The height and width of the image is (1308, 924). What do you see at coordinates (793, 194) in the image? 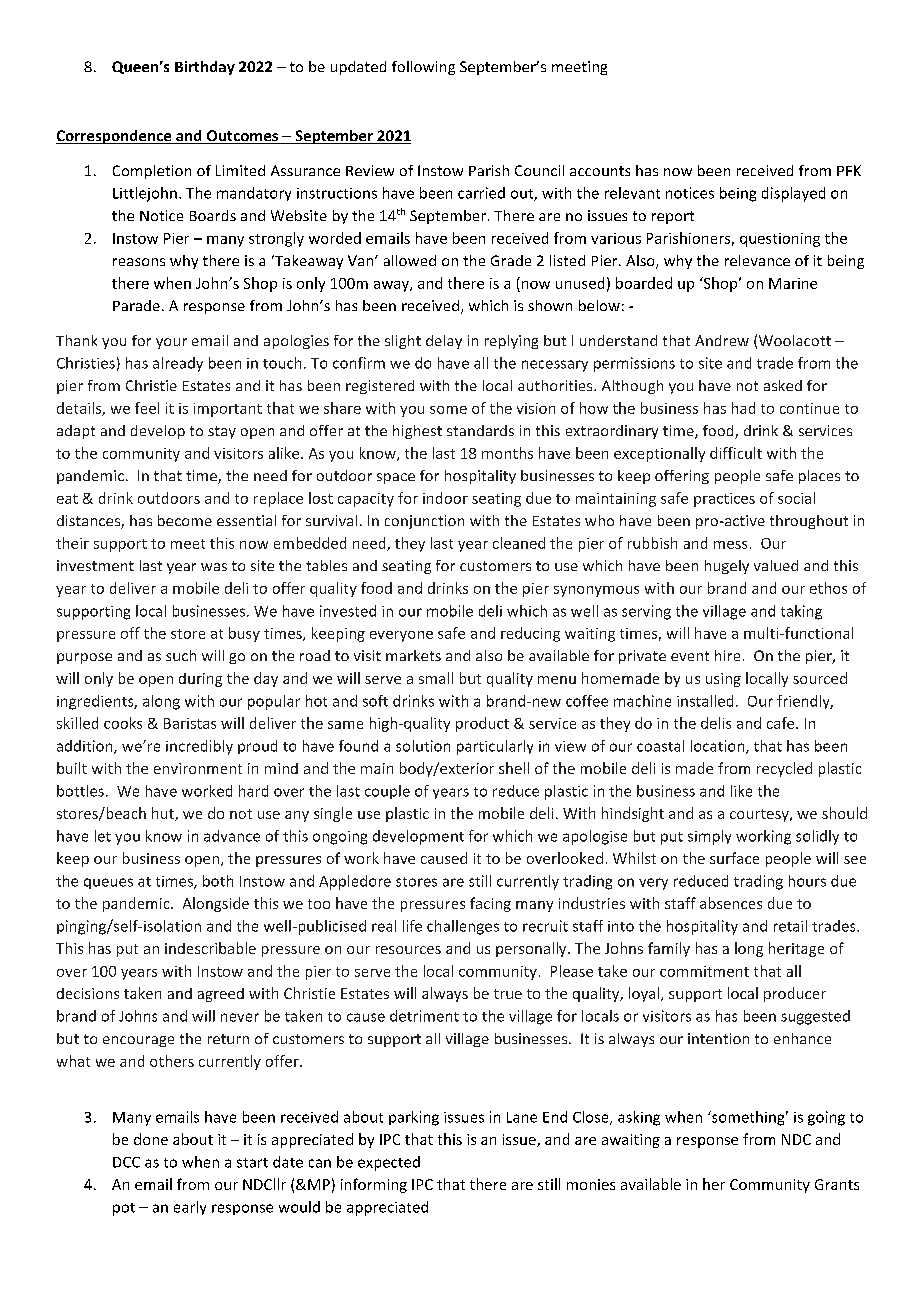
I see `displayed` at bounding box center [793, 194].
